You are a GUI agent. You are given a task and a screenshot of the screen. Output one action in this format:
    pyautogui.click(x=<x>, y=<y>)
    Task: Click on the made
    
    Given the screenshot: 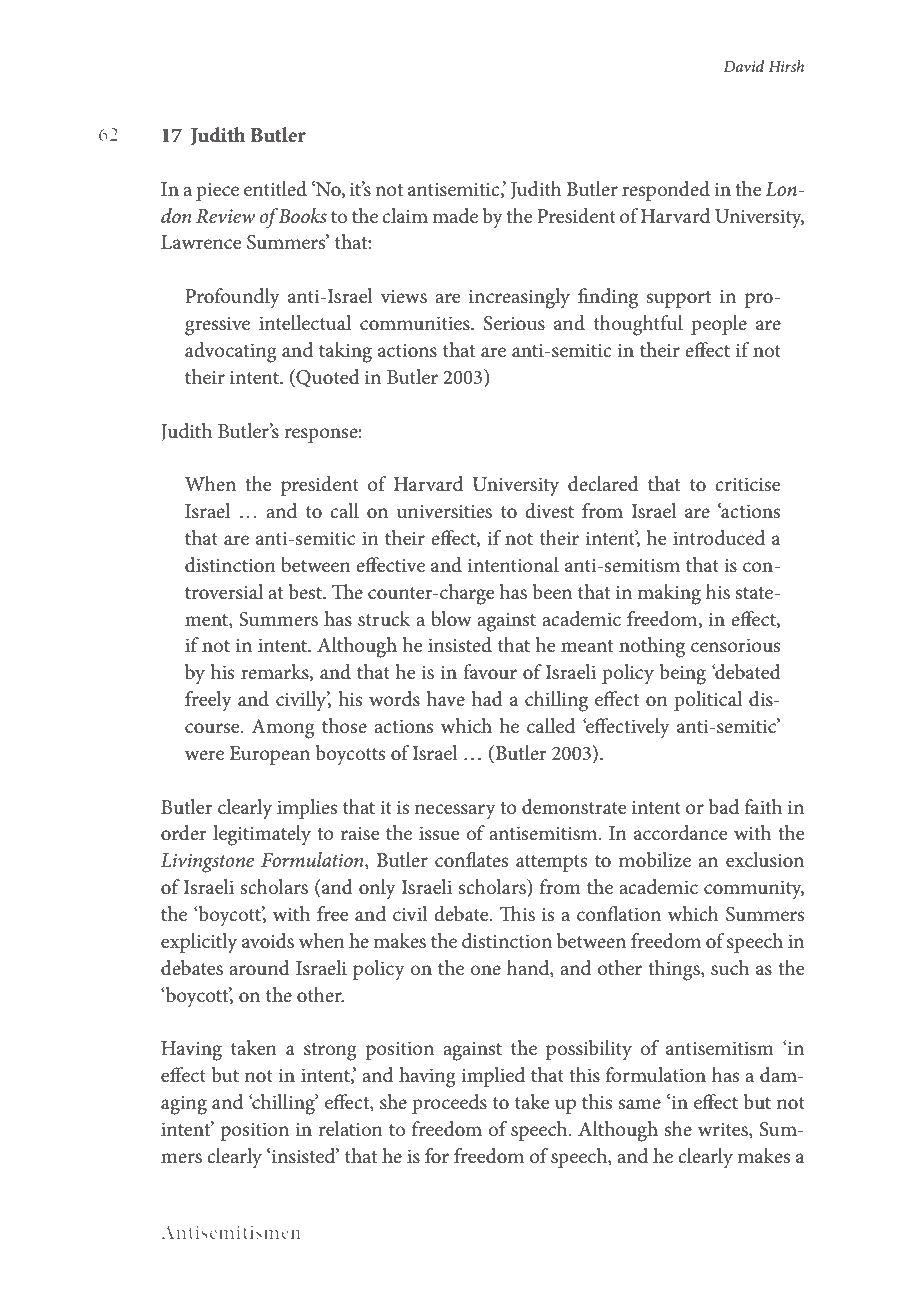 What is the action you would take?
    pyautogui.click(x=455, y=215)
